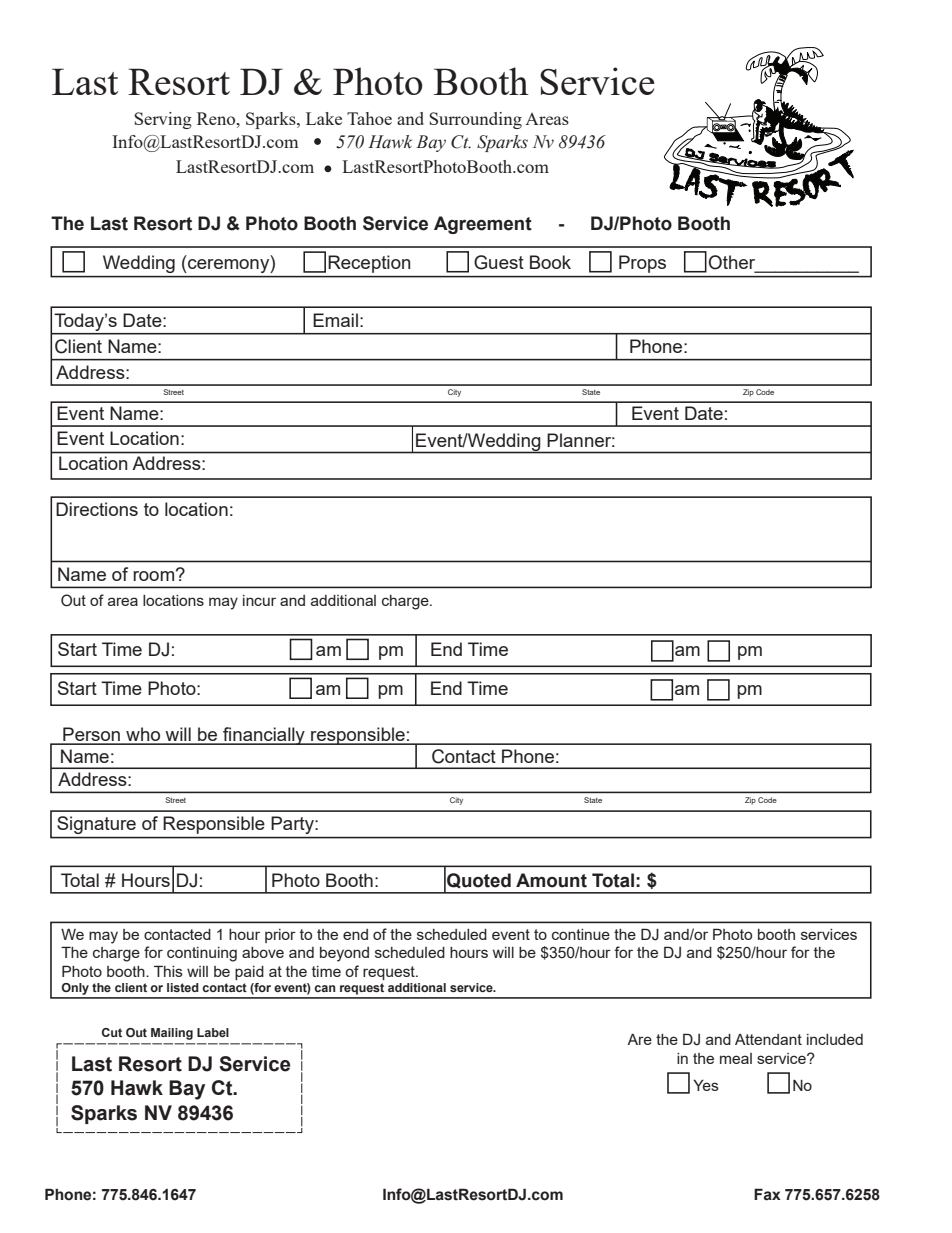  I want to click on Surrounding, so click(475, 120).
